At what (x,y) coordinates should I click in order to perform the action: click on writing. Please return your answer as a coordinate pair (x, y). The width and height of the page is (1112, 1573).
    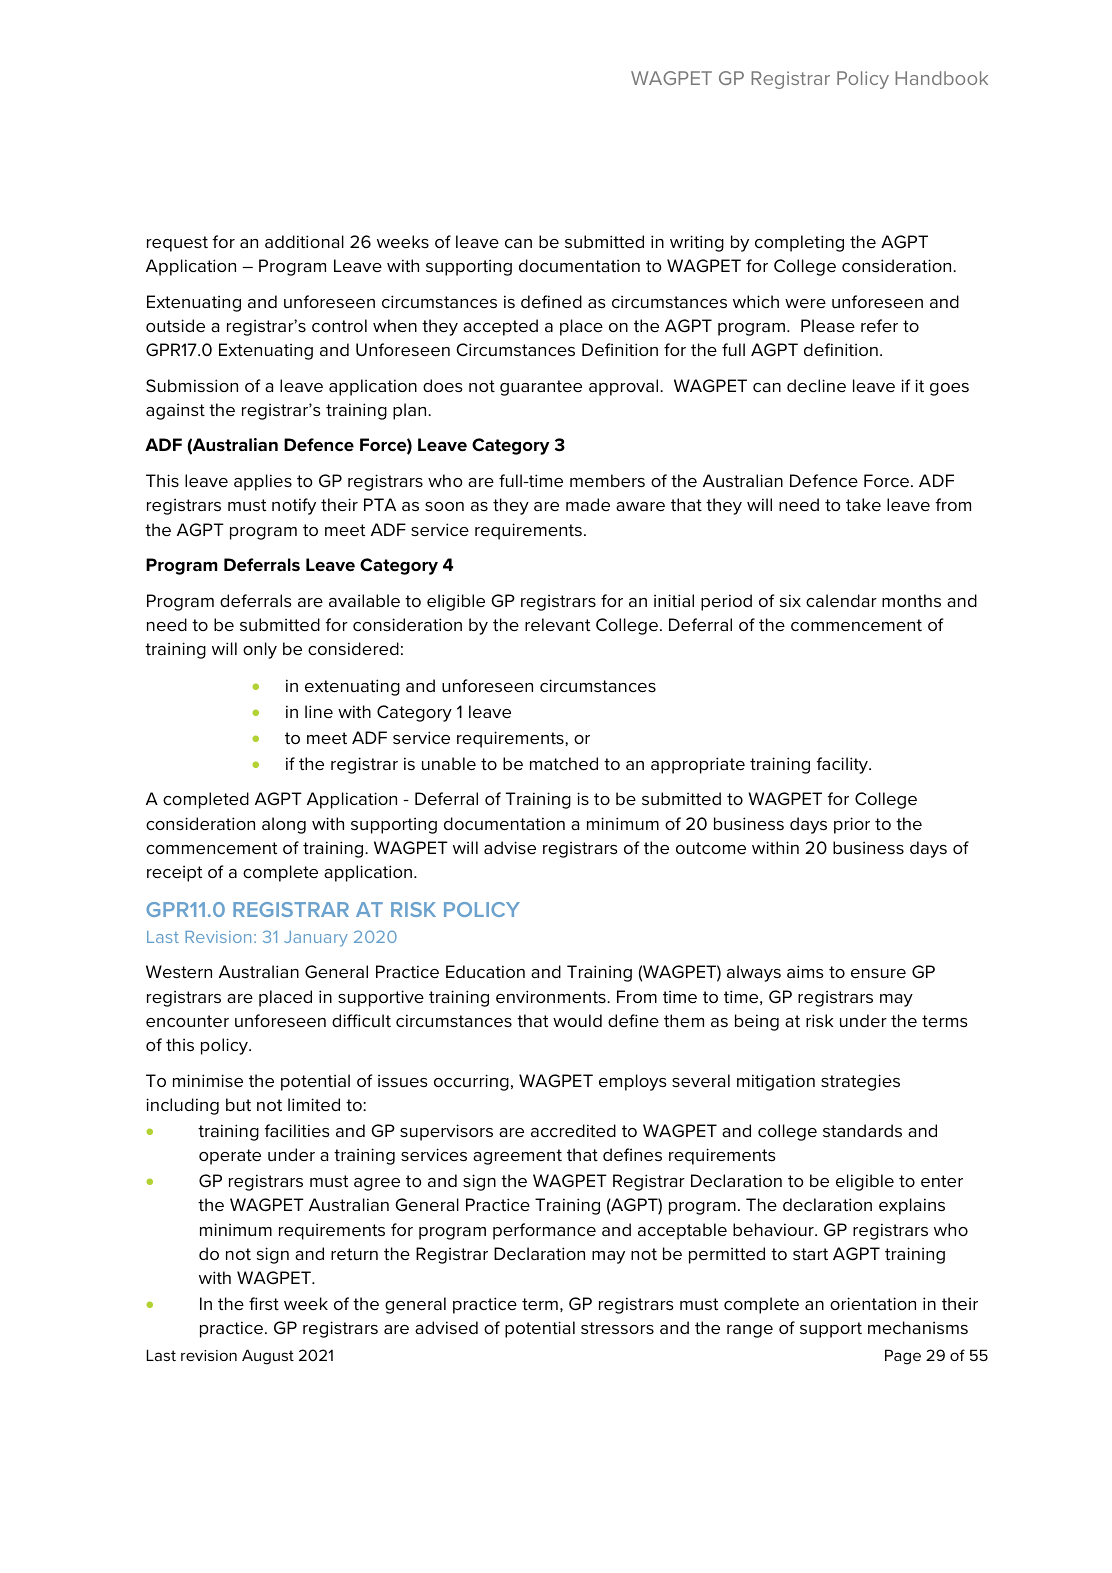
    Looking at the image, I should click on (697, 243).
